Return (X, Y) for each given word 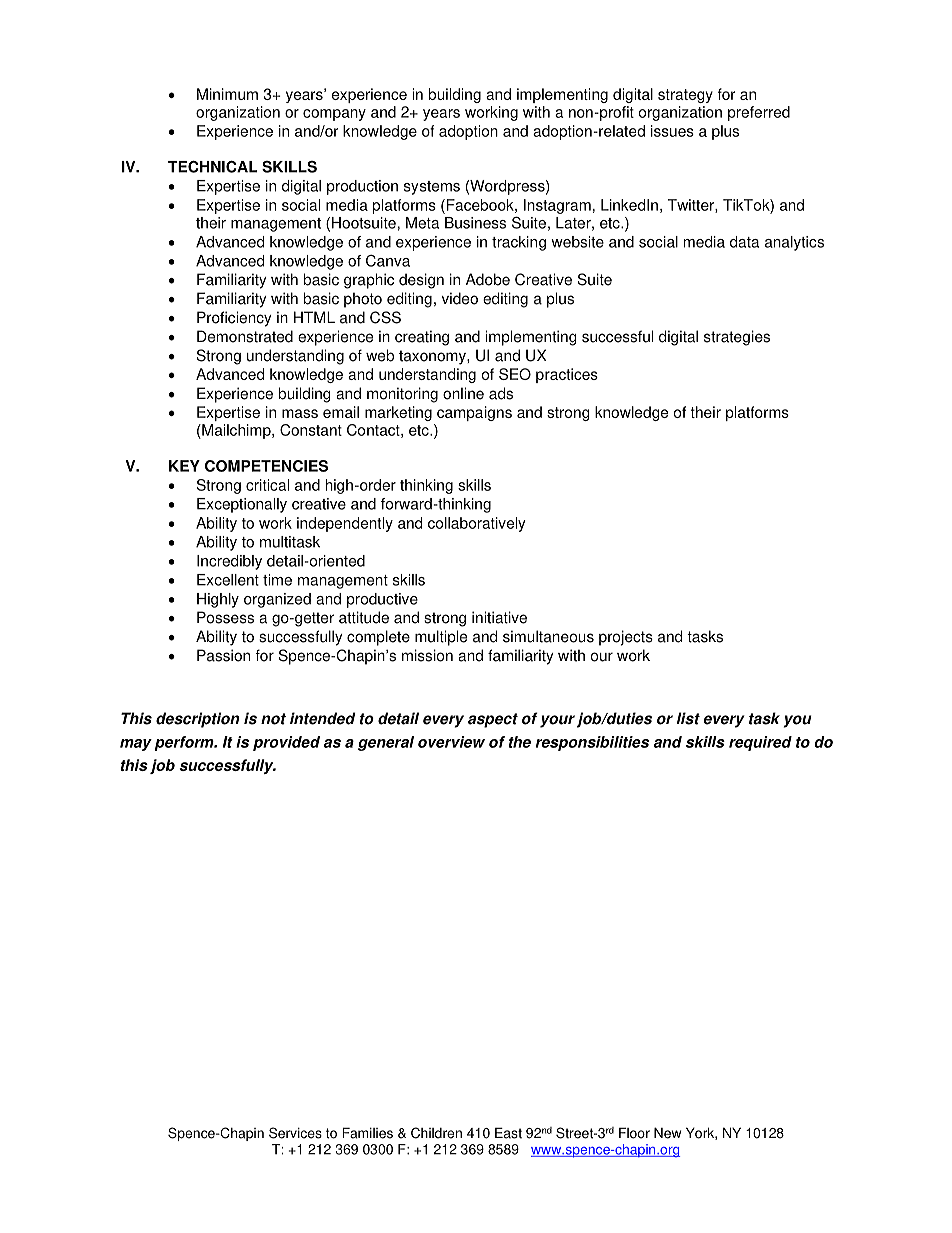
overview (451, 742)
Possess (225, 617)
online (463, 393)
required (760, 743)
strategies (737, 338)
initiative (499, 617)
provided (286, 743)
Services (295, 1133)
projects (626, 638)
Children (436, 1133)
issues (672, 131)
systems (432, 188)
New (667, 1133)
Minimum (227, 94)
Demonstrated (245, 336)
